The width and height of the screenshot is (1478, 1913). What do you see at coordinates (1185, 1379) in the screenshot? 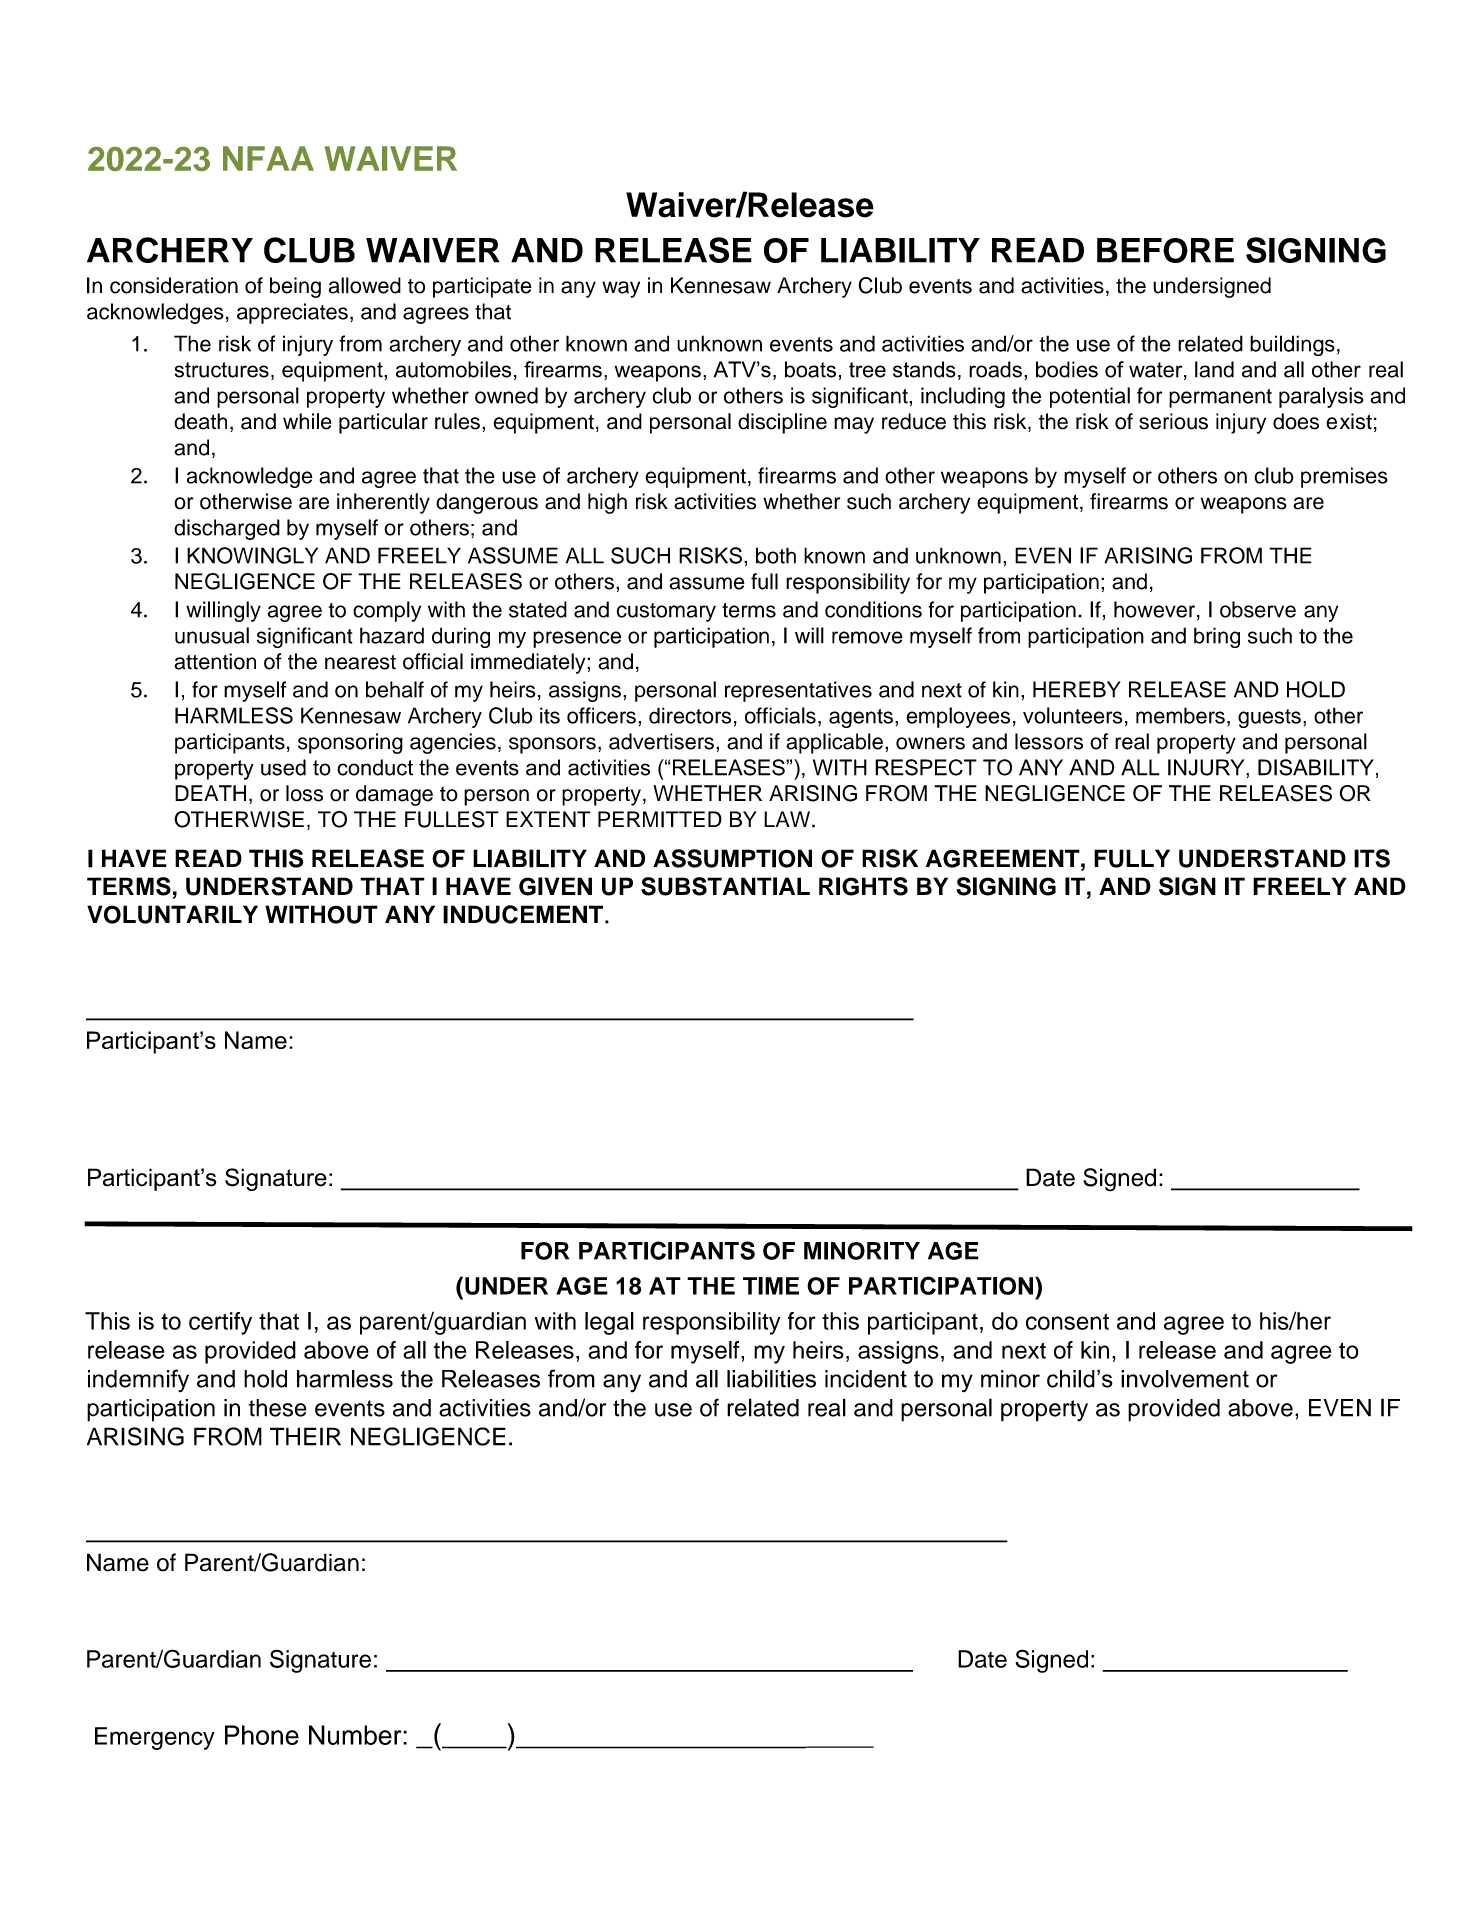
I see `involvement` at bounding box center [1185, 1379].
